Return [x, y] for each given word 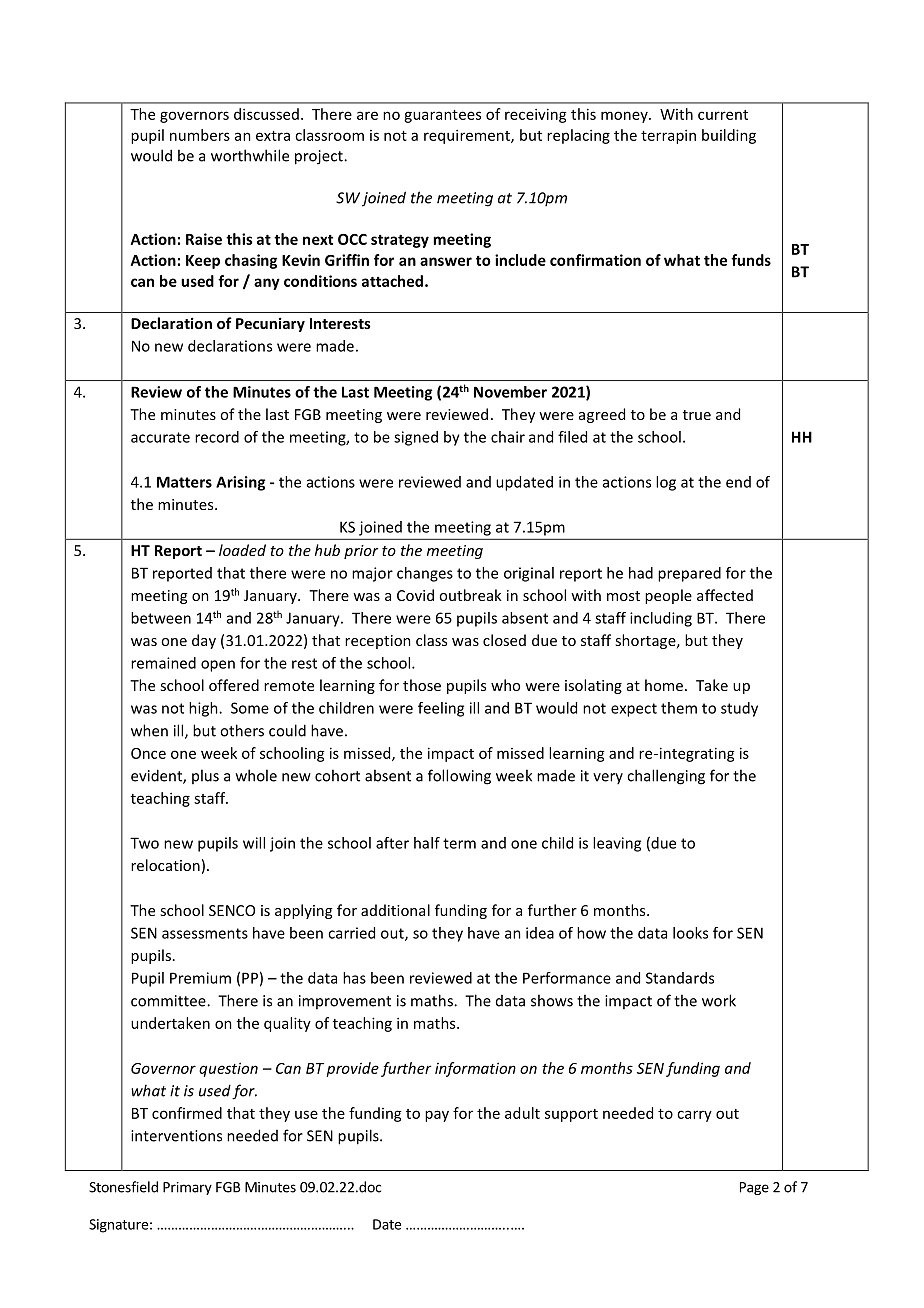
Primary [187, 1188]
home [665, 685]
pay [437, 1116]
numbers [200, 135]
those [422, 685]
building [729, 136]
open [218, 666]
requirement [468, 136]
